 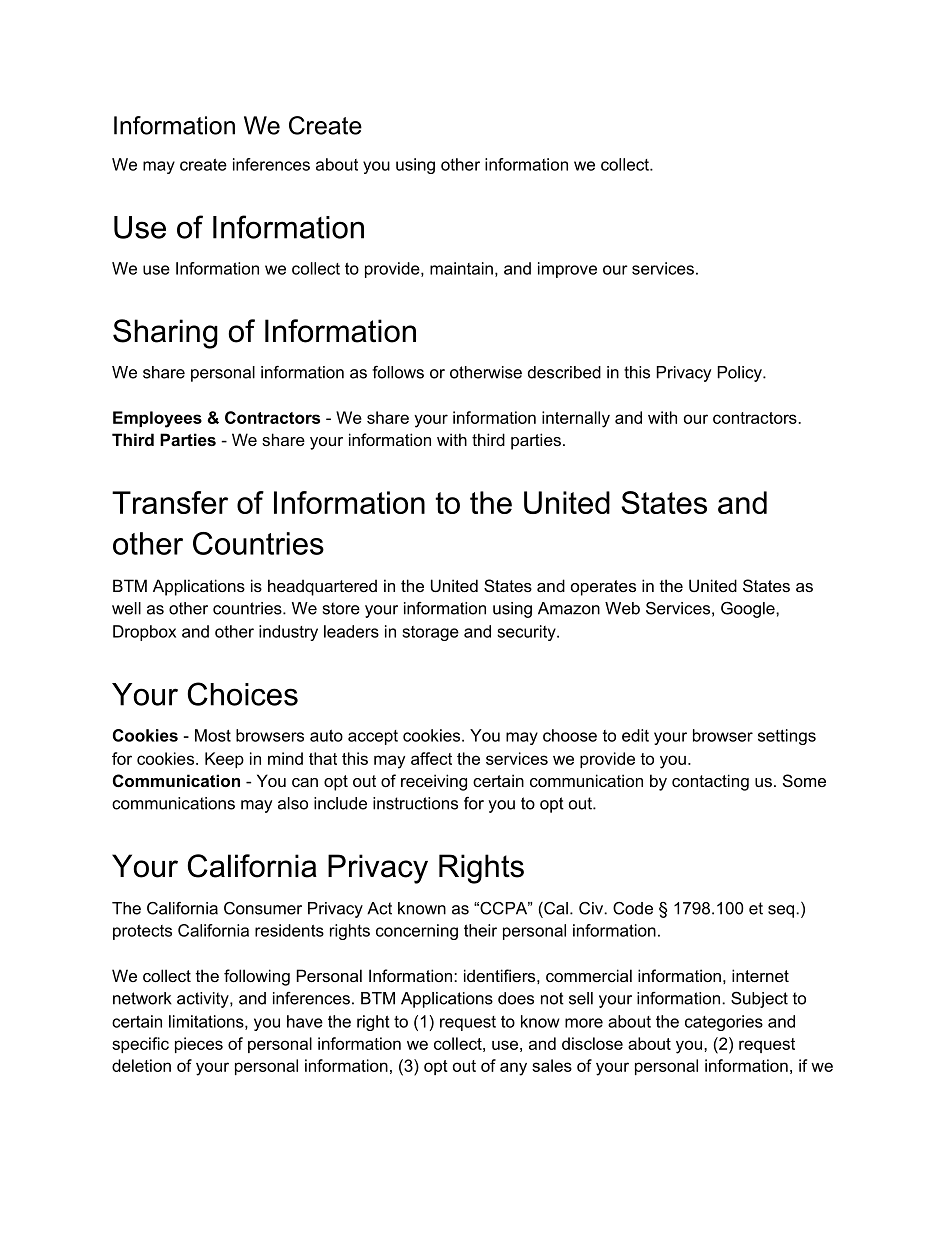 What do you see at coordinates (741, 374) in the screenshot?
I see `Policy` at bounding box center [741, 374].
